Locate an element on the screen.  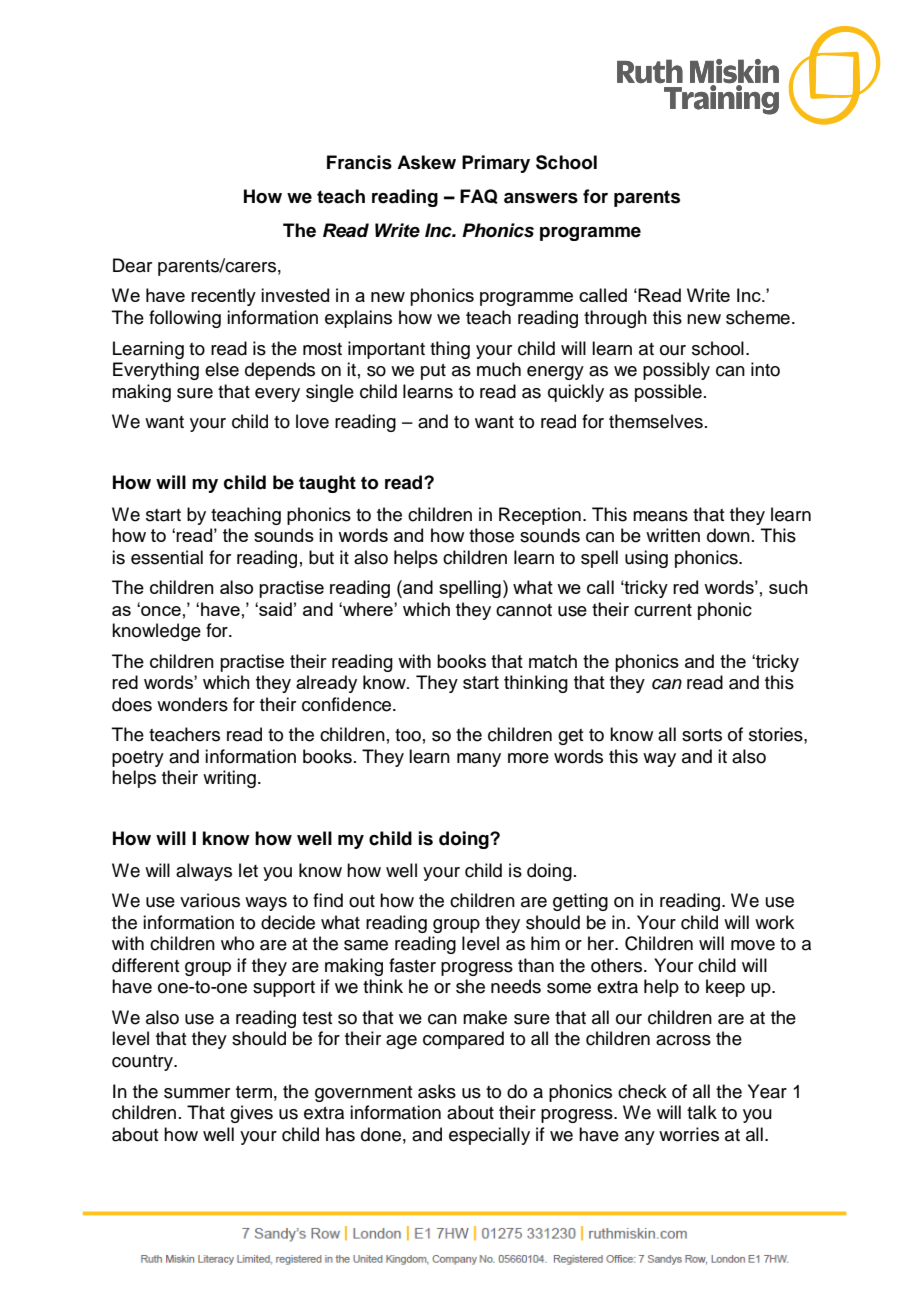
answers is located at coordinates (541, 198).
